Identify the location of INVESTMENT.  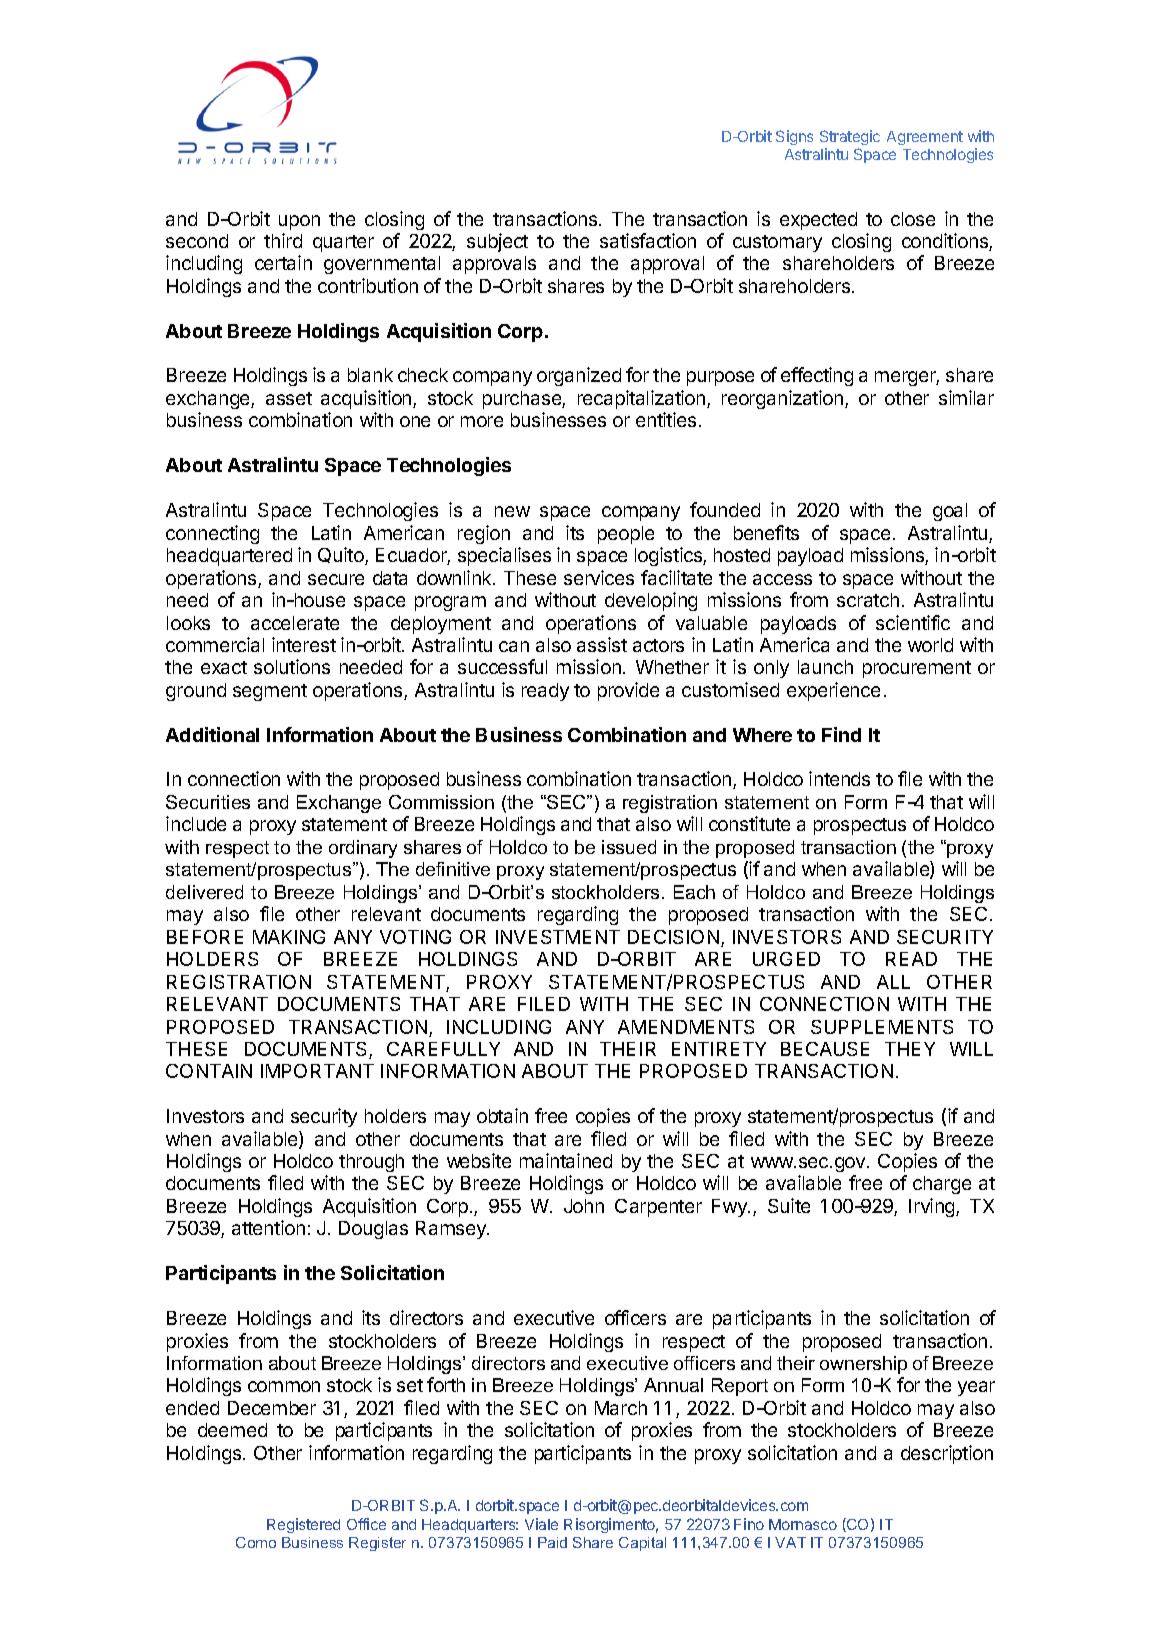
(558, 937).
